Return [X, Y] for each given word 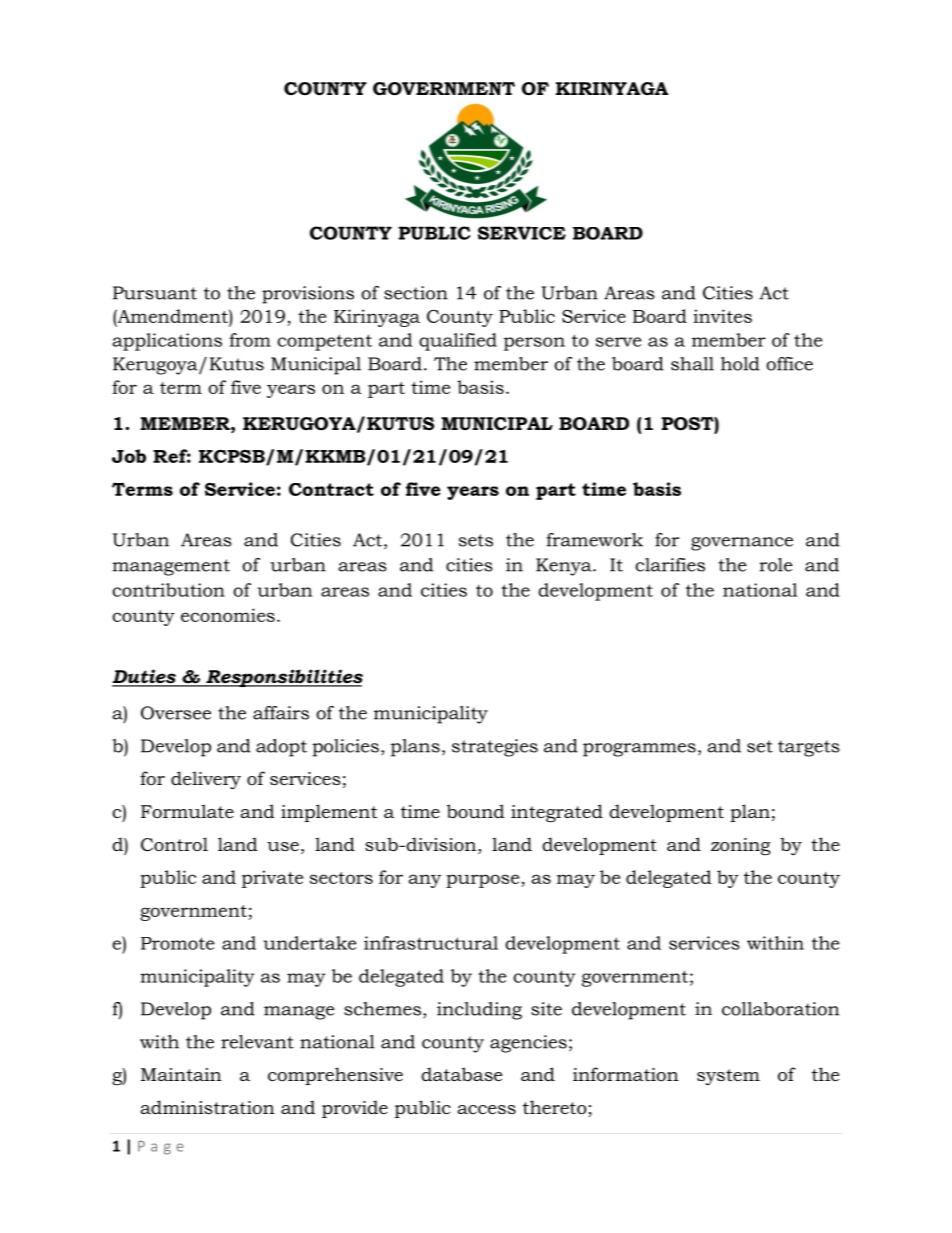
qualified [458, 342]
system [728, 1077]
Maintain [181, 1074]
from [250, 340]
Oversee [176, 713]
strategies [495, 748]
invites [722, 316]
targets [809, 748]
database [461, 1074]
